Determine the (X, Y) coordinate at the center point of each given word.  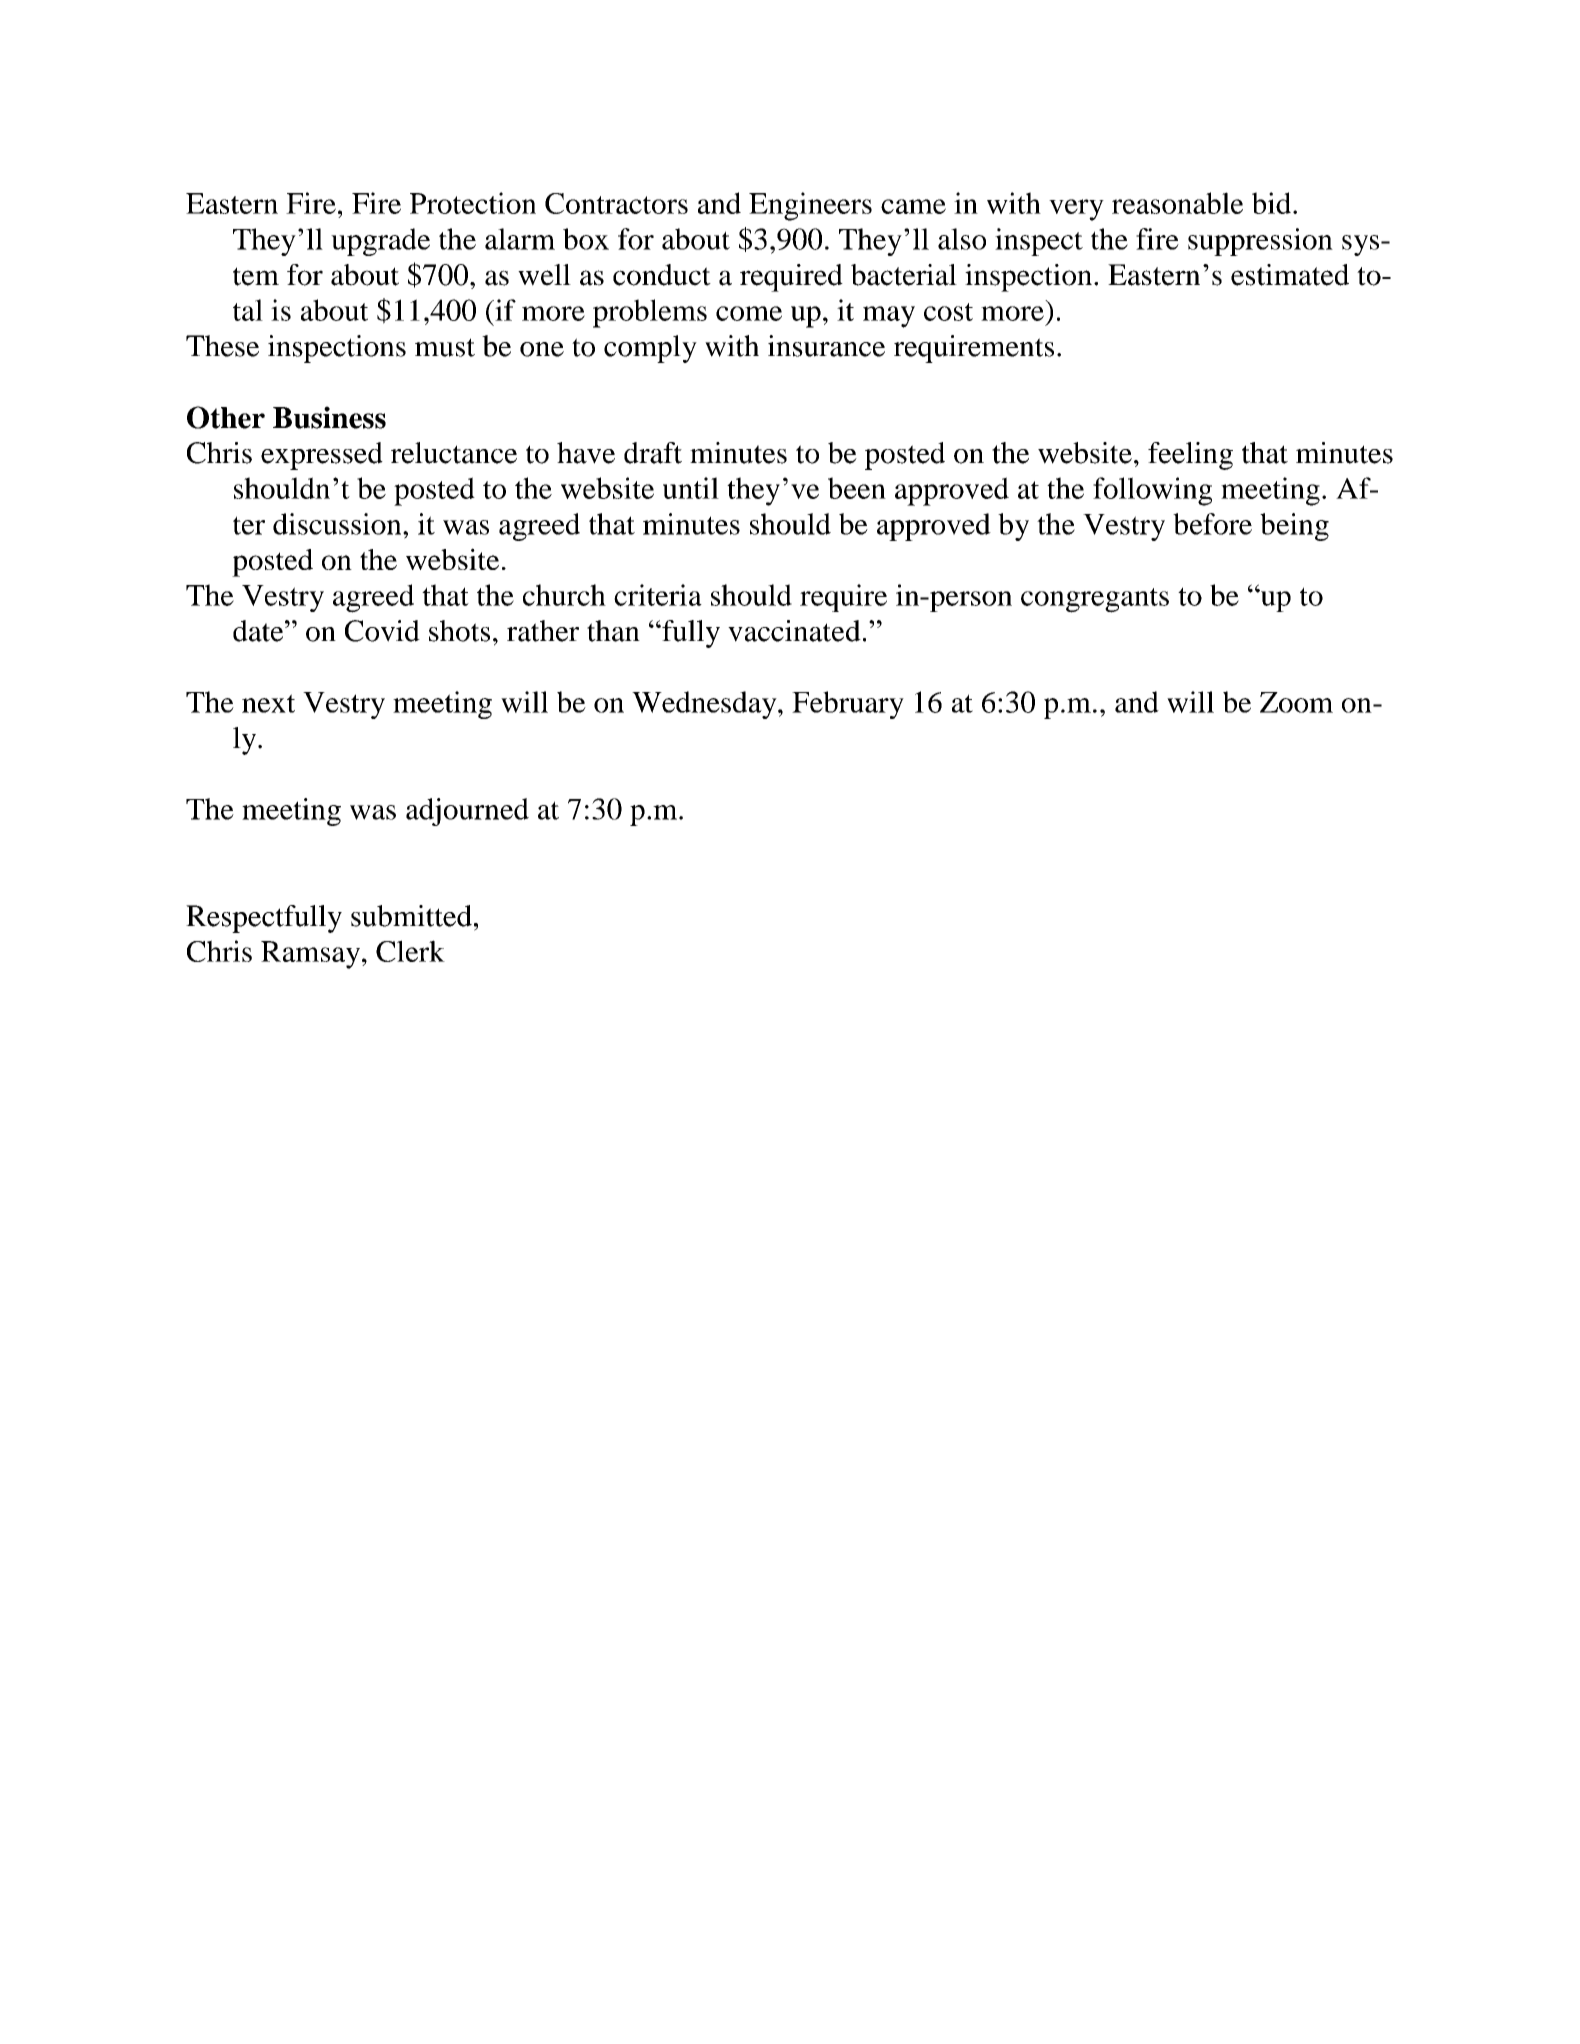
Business (329, 417)
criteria (658, 595)
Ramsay (312, 955)
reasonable (1177, 203)
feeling (1190, 456)
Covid (382, 631)
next (268, 703)
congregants (1095, 600)
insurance (826, 346)
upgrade (380, 242)
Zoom (1296, 702)
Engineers (810, 206)
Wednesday (705, 705)
